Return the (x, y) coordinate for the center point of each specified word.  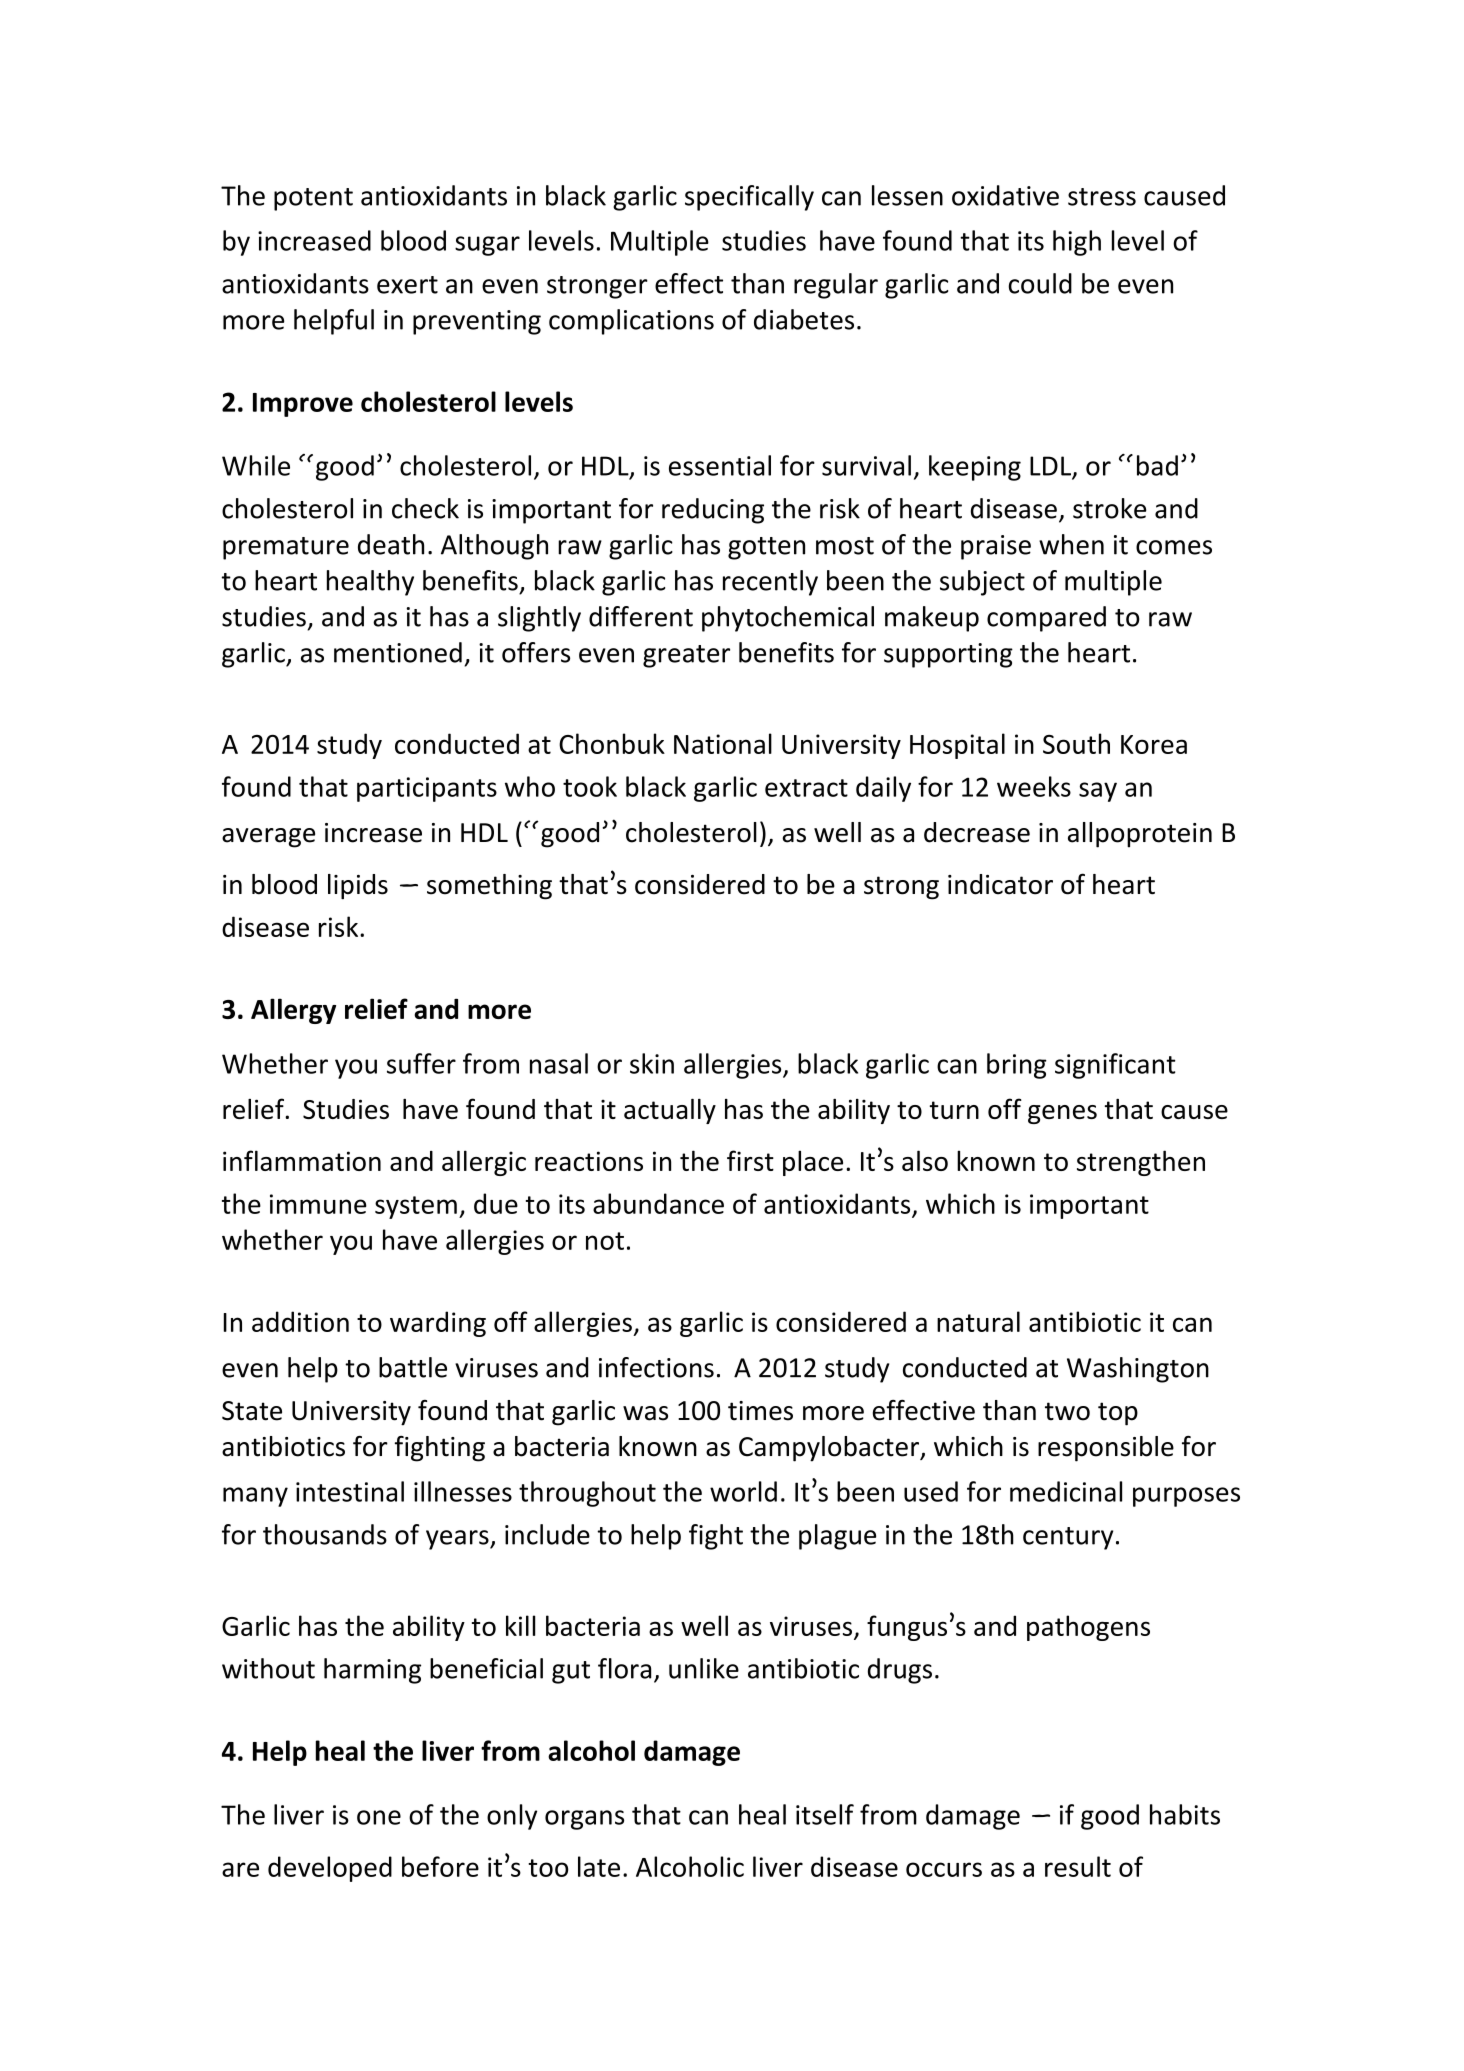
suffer (421, 1063)
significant (1115, 1066)
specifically (749, 198)
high (1077, 243)
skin (652, 1063)
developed (330, 1869)
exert (407, 285)
